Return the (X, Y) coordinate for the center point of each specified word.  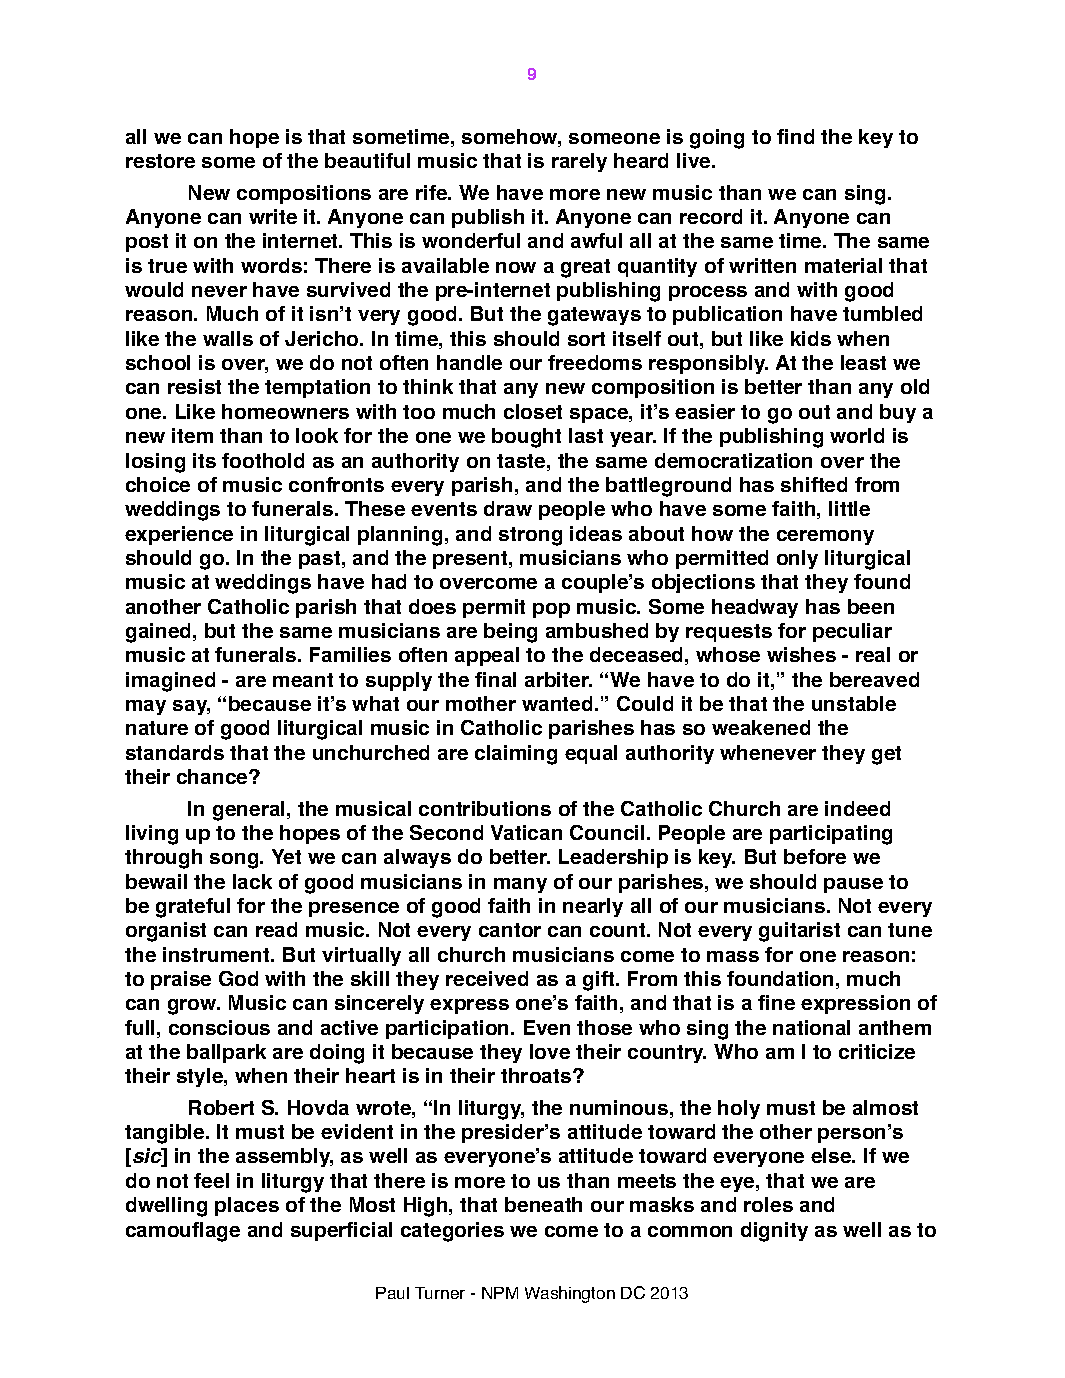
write (273, 216)
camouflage (183, 1232)
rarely (579, 162)
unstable (854, 703)
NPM (500, 1293)
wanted (557, 703)
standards (175, 752)
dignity (774, 1232)
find (795, 136)
